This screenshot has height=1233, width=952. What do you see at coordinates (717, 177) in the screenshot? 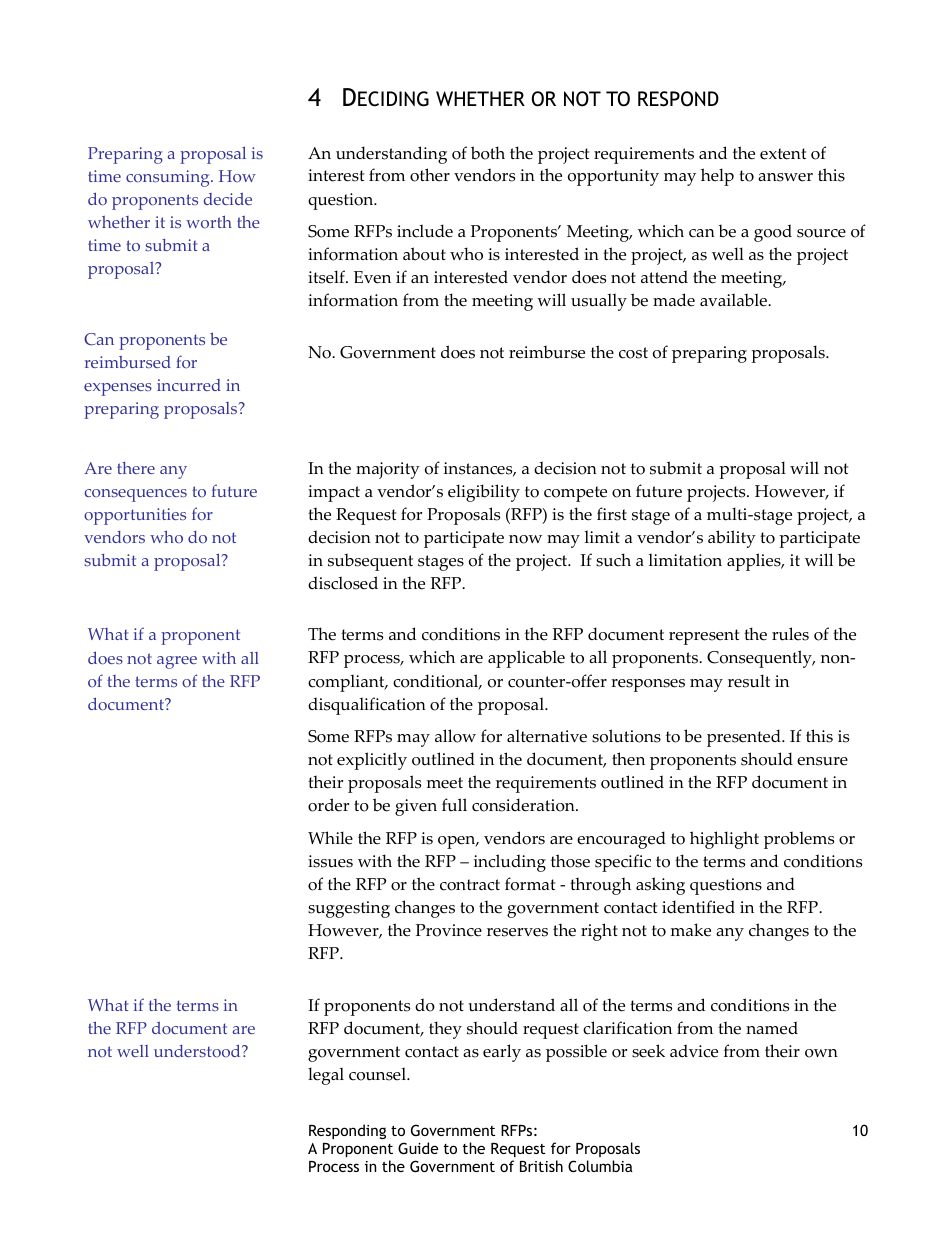
I see `help` at bounding box center [717, 177].
